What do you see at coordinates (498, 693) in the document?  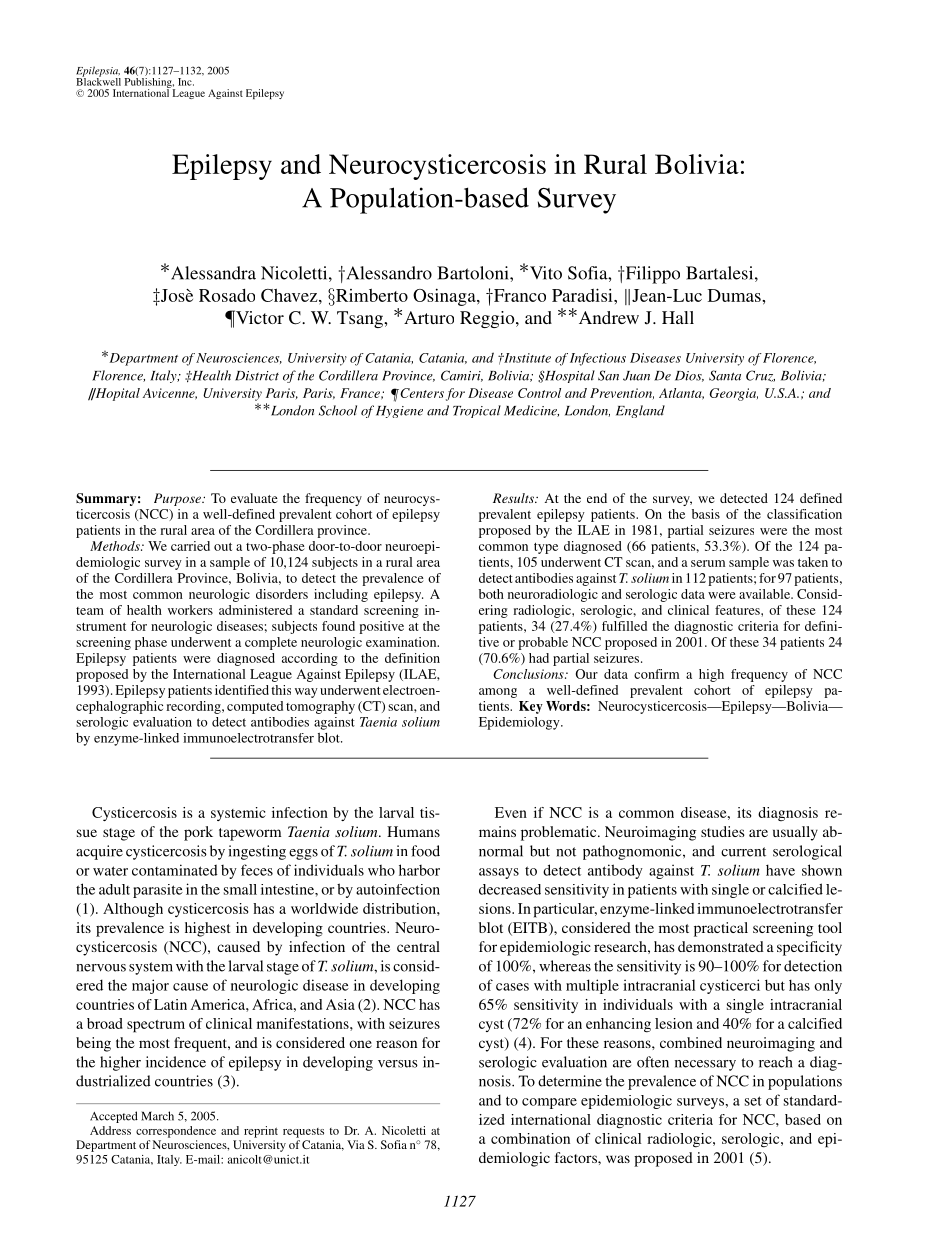 I see `among` at bounding box center [498, 693].
